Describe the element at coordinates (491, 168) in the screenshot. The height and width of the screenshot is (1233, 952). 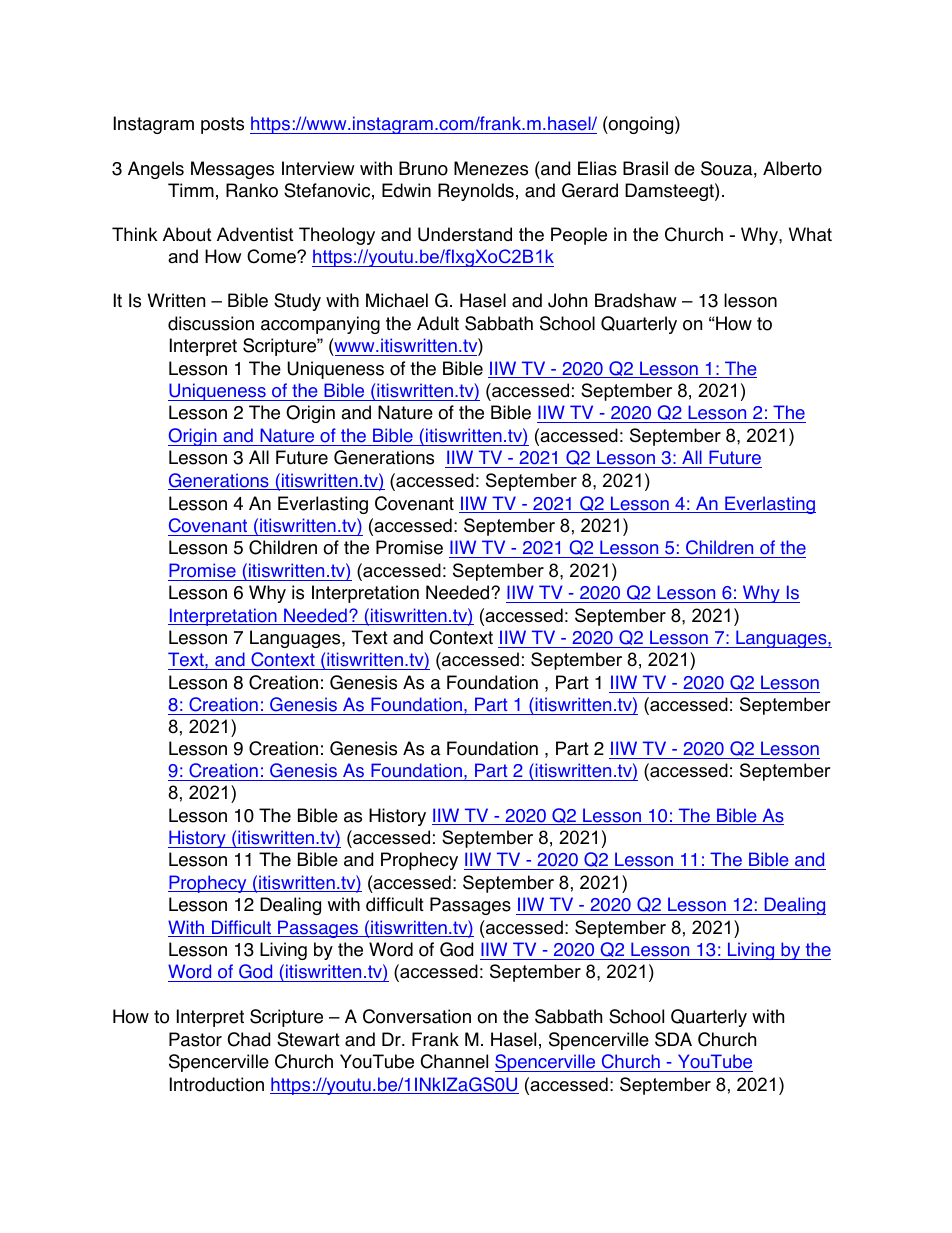
I see `Menezes` at that location.
